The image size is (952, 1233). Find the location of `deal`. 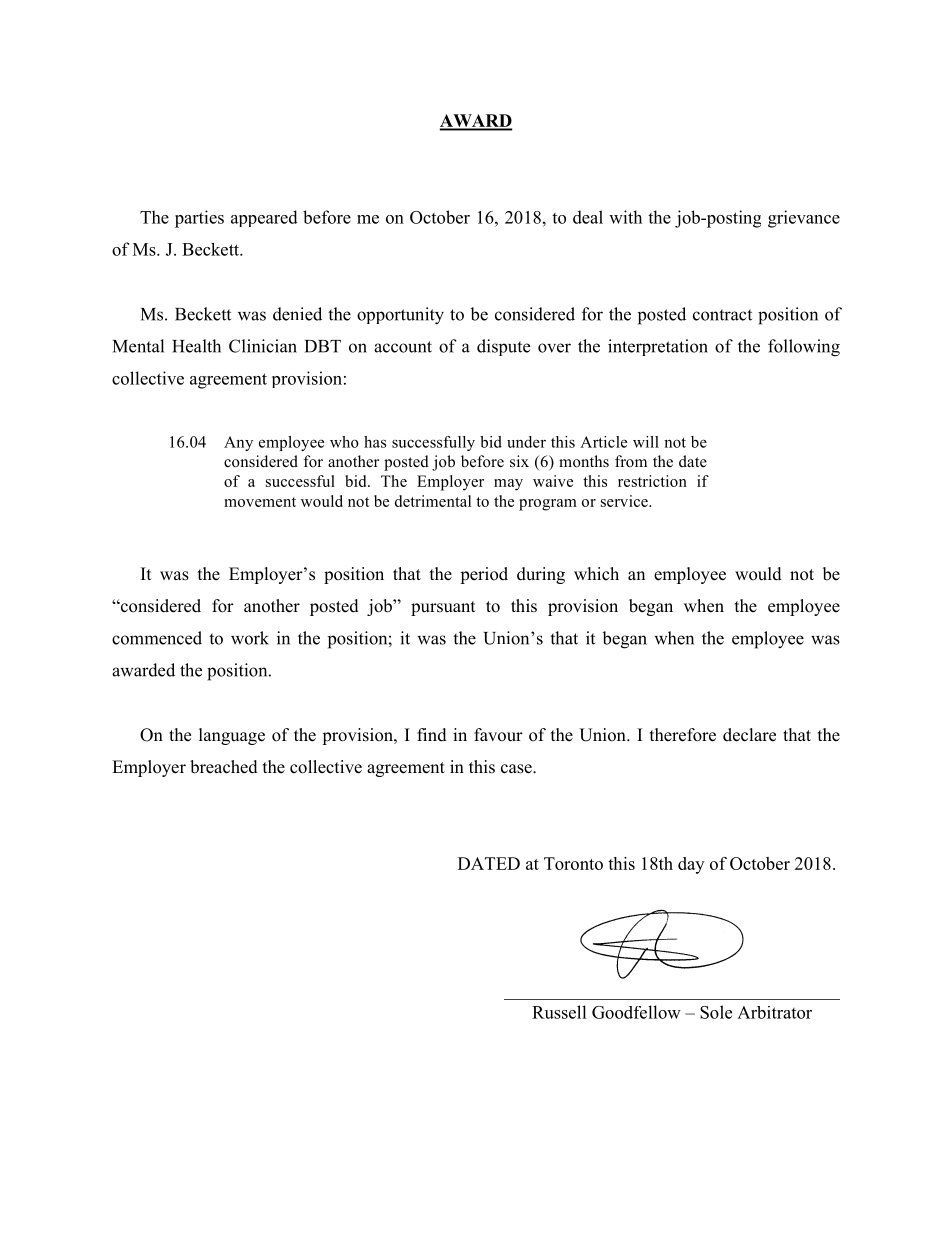

deal is located at coordinates (588, 217).
